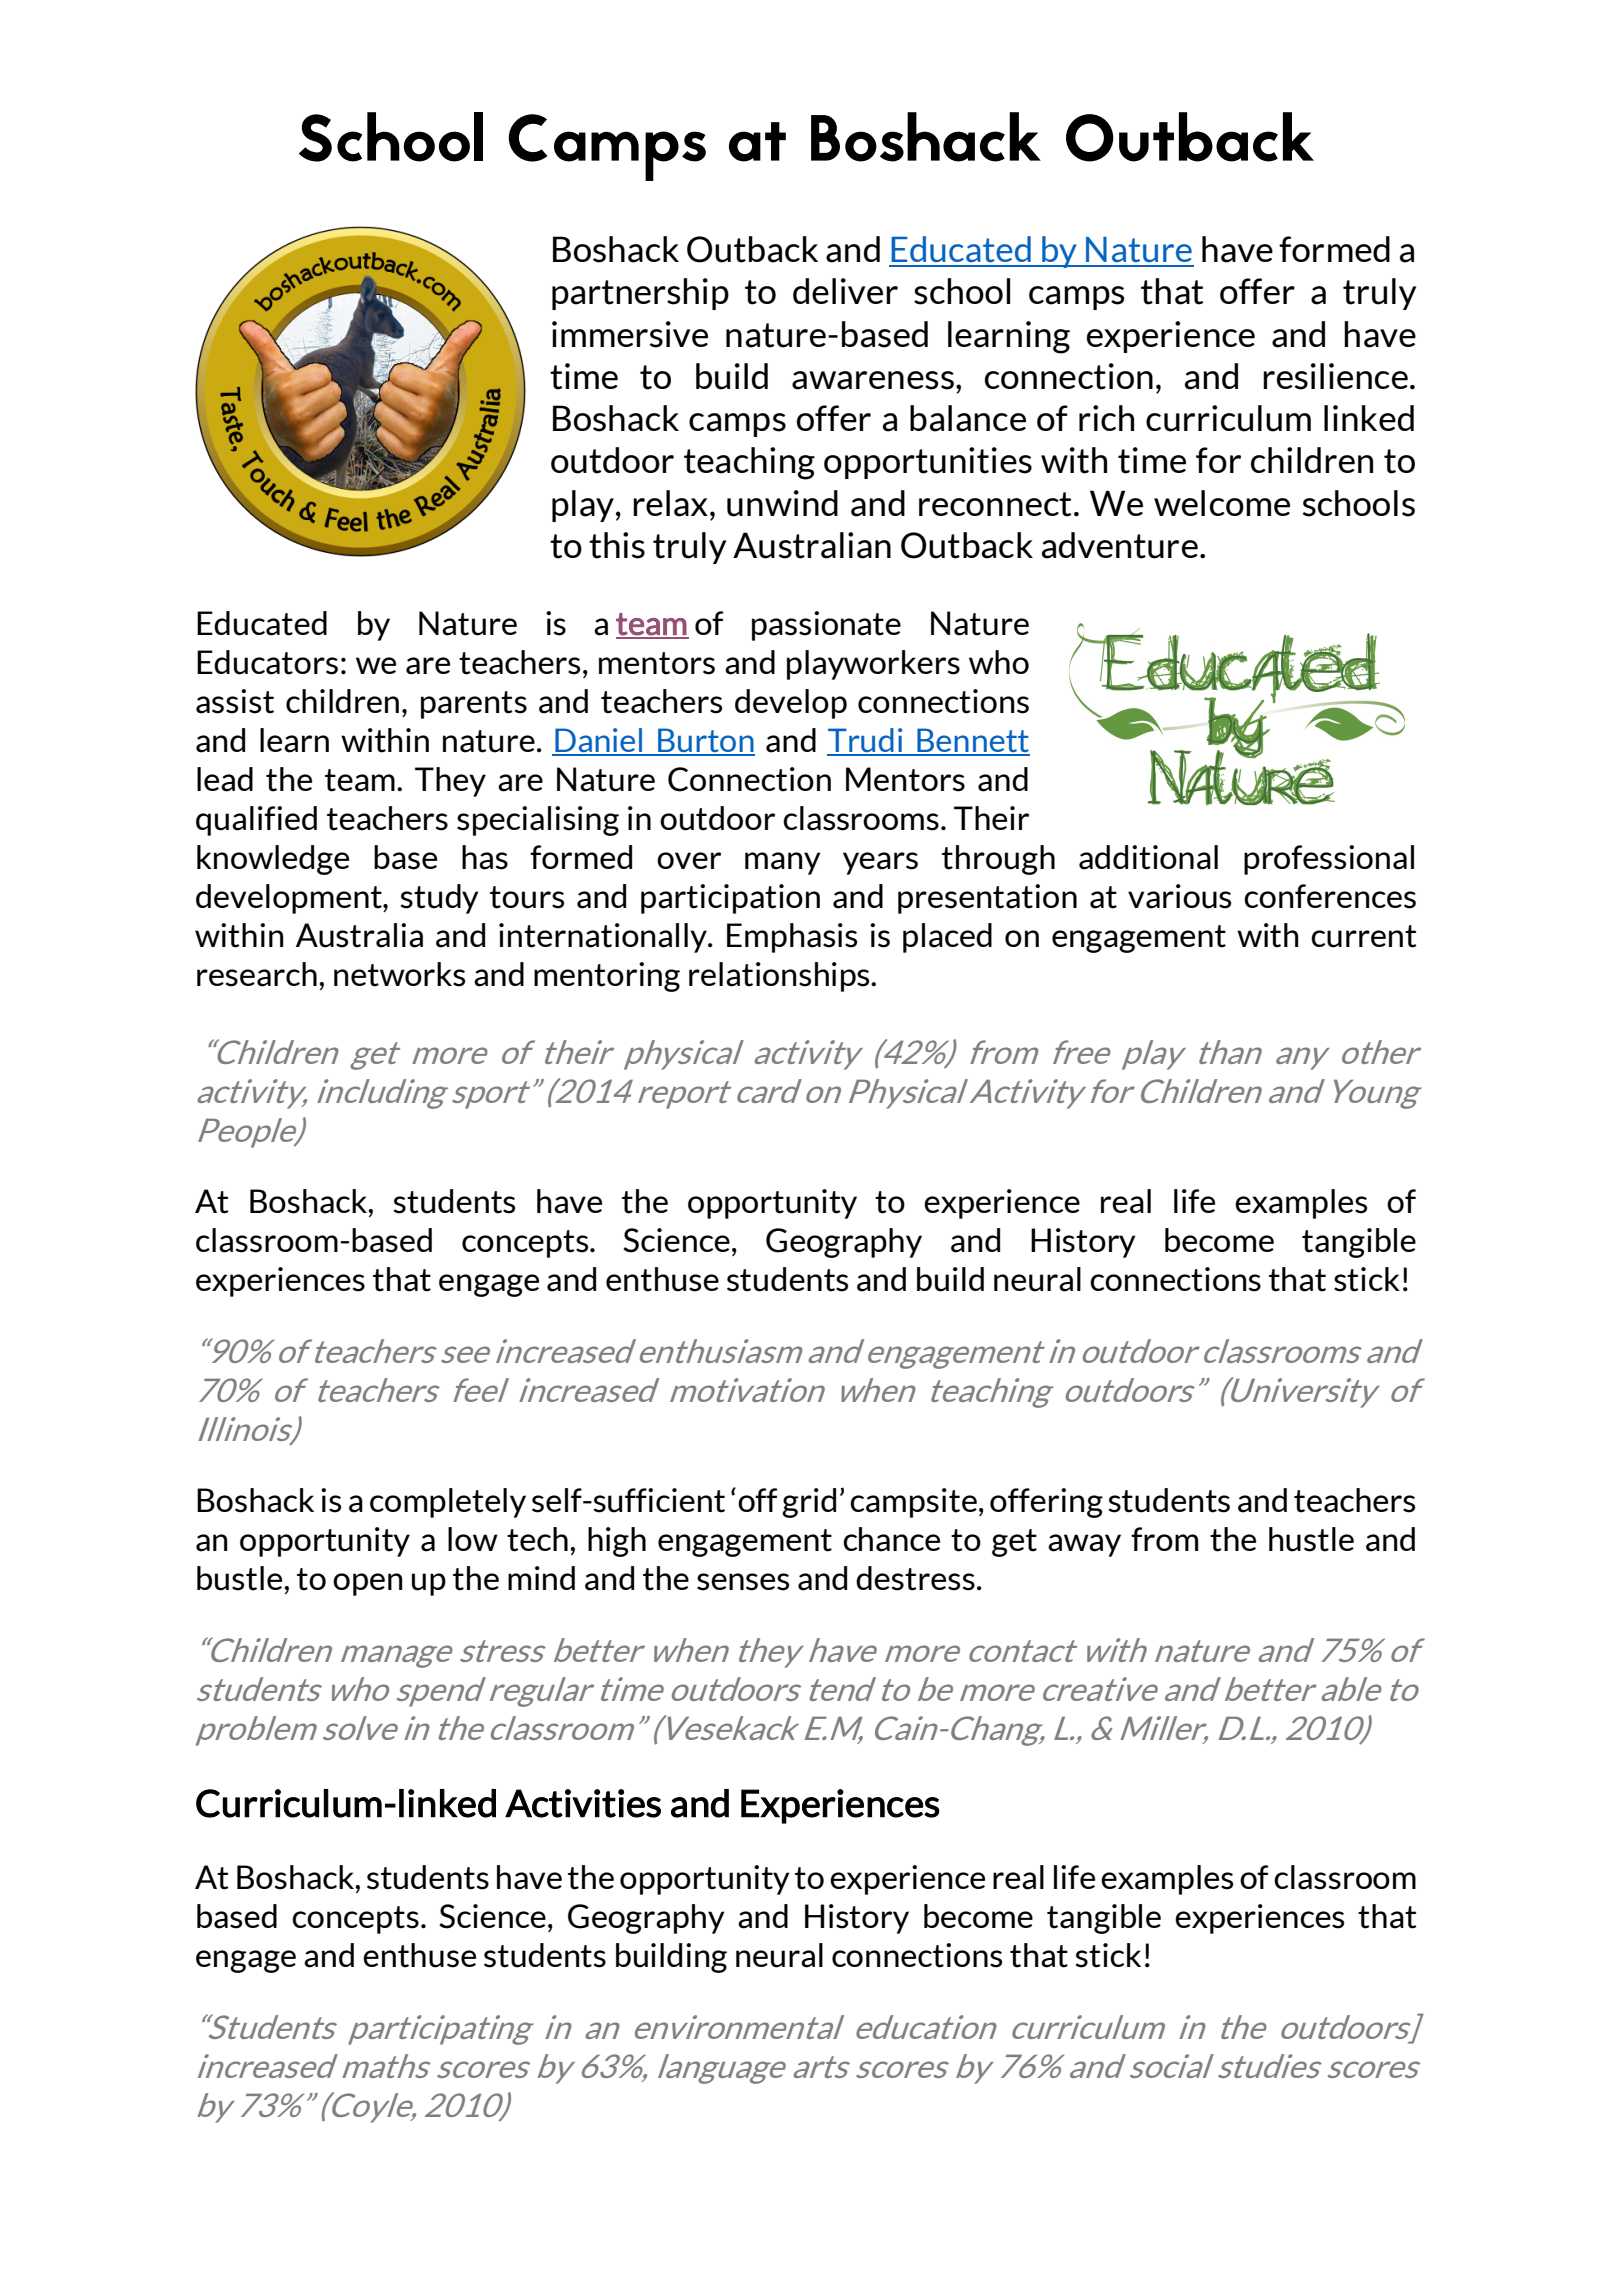 This image has width=1612, height=2281. I want to click on immersive, so click(630, 334).
